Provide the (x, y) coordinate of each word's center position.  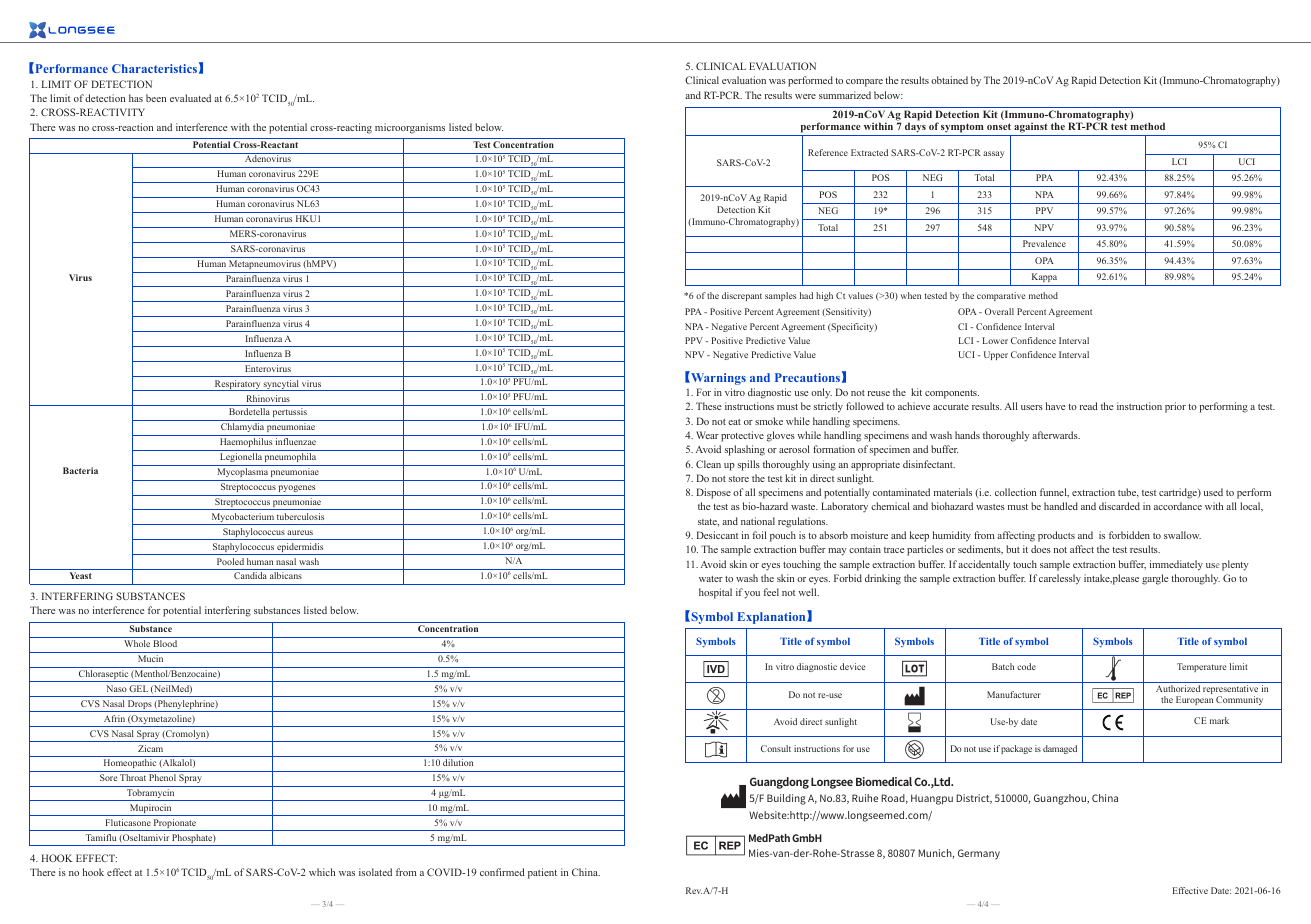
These (709, 406)
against (1031, 127)
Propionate (175, 825)
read (1089, 406)
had (806, 295)
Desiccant (717, 535)
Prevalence (1044, 243)
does (1041, 549)
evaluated (190, 98)
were (805, 96)
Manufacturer (1014, 694)
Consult (776, 748)
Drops (140, 706)
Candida (250, 575)
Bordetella (249, 411)
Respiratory (237, 385)
